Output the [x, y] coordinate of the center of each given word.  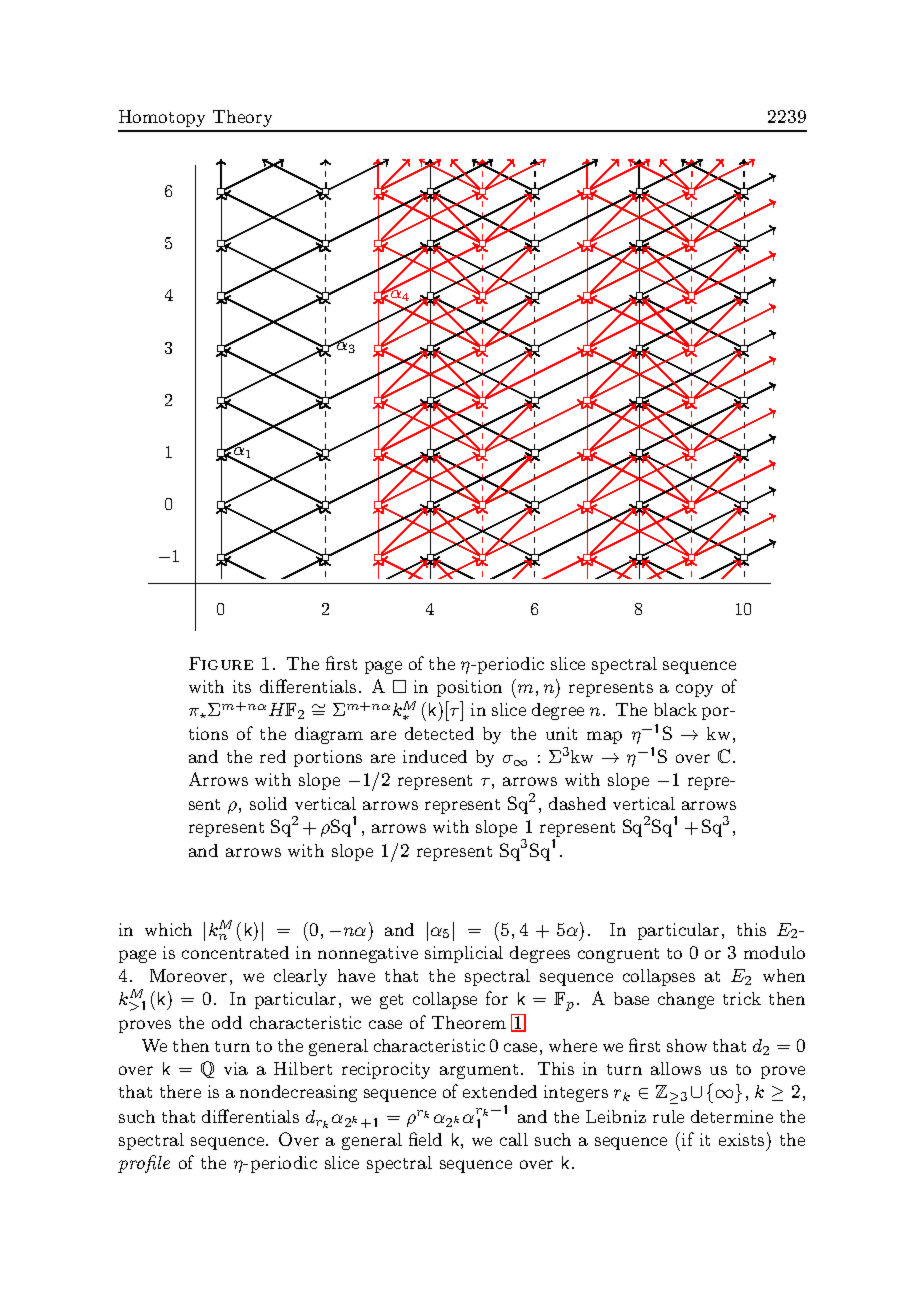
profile [144, 1164]
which [168, 929]
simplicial [464, 954]
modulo [774, 952]
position [469, 688]
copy [694, 690]
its [242, 686]
